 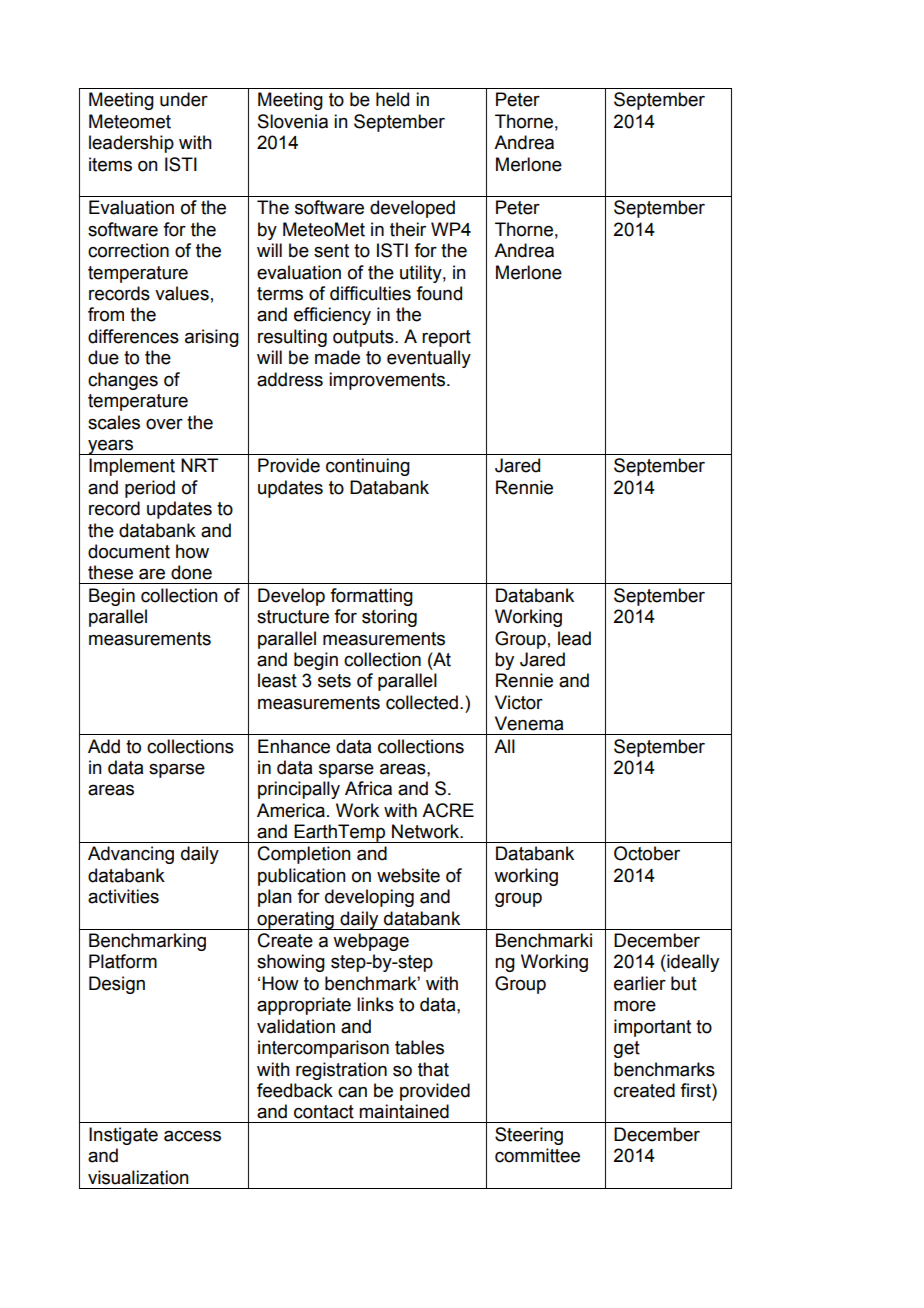 I want to click on done, so click(x=191, y=572).
